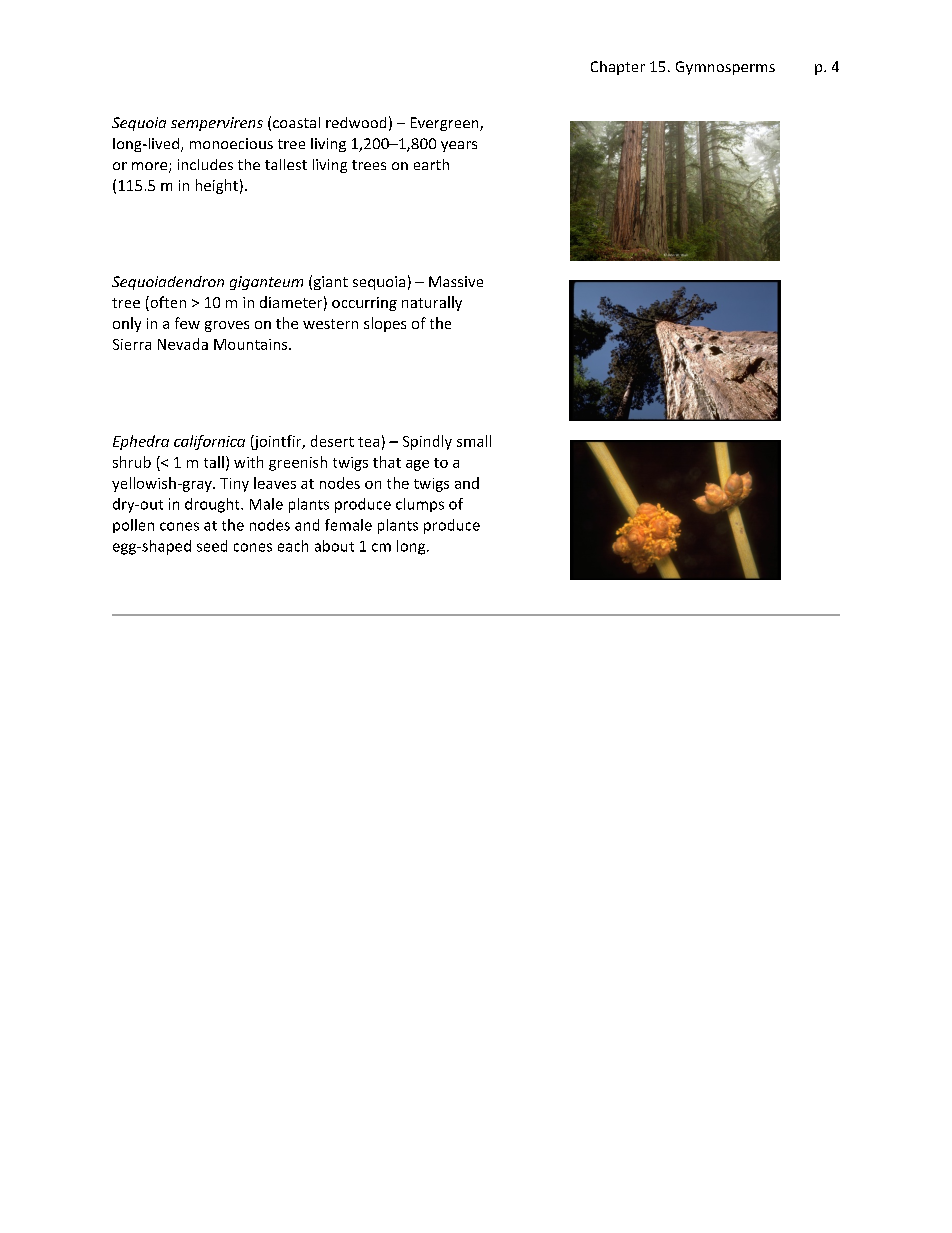  I want to click on Chapter, so click(618, 68).
